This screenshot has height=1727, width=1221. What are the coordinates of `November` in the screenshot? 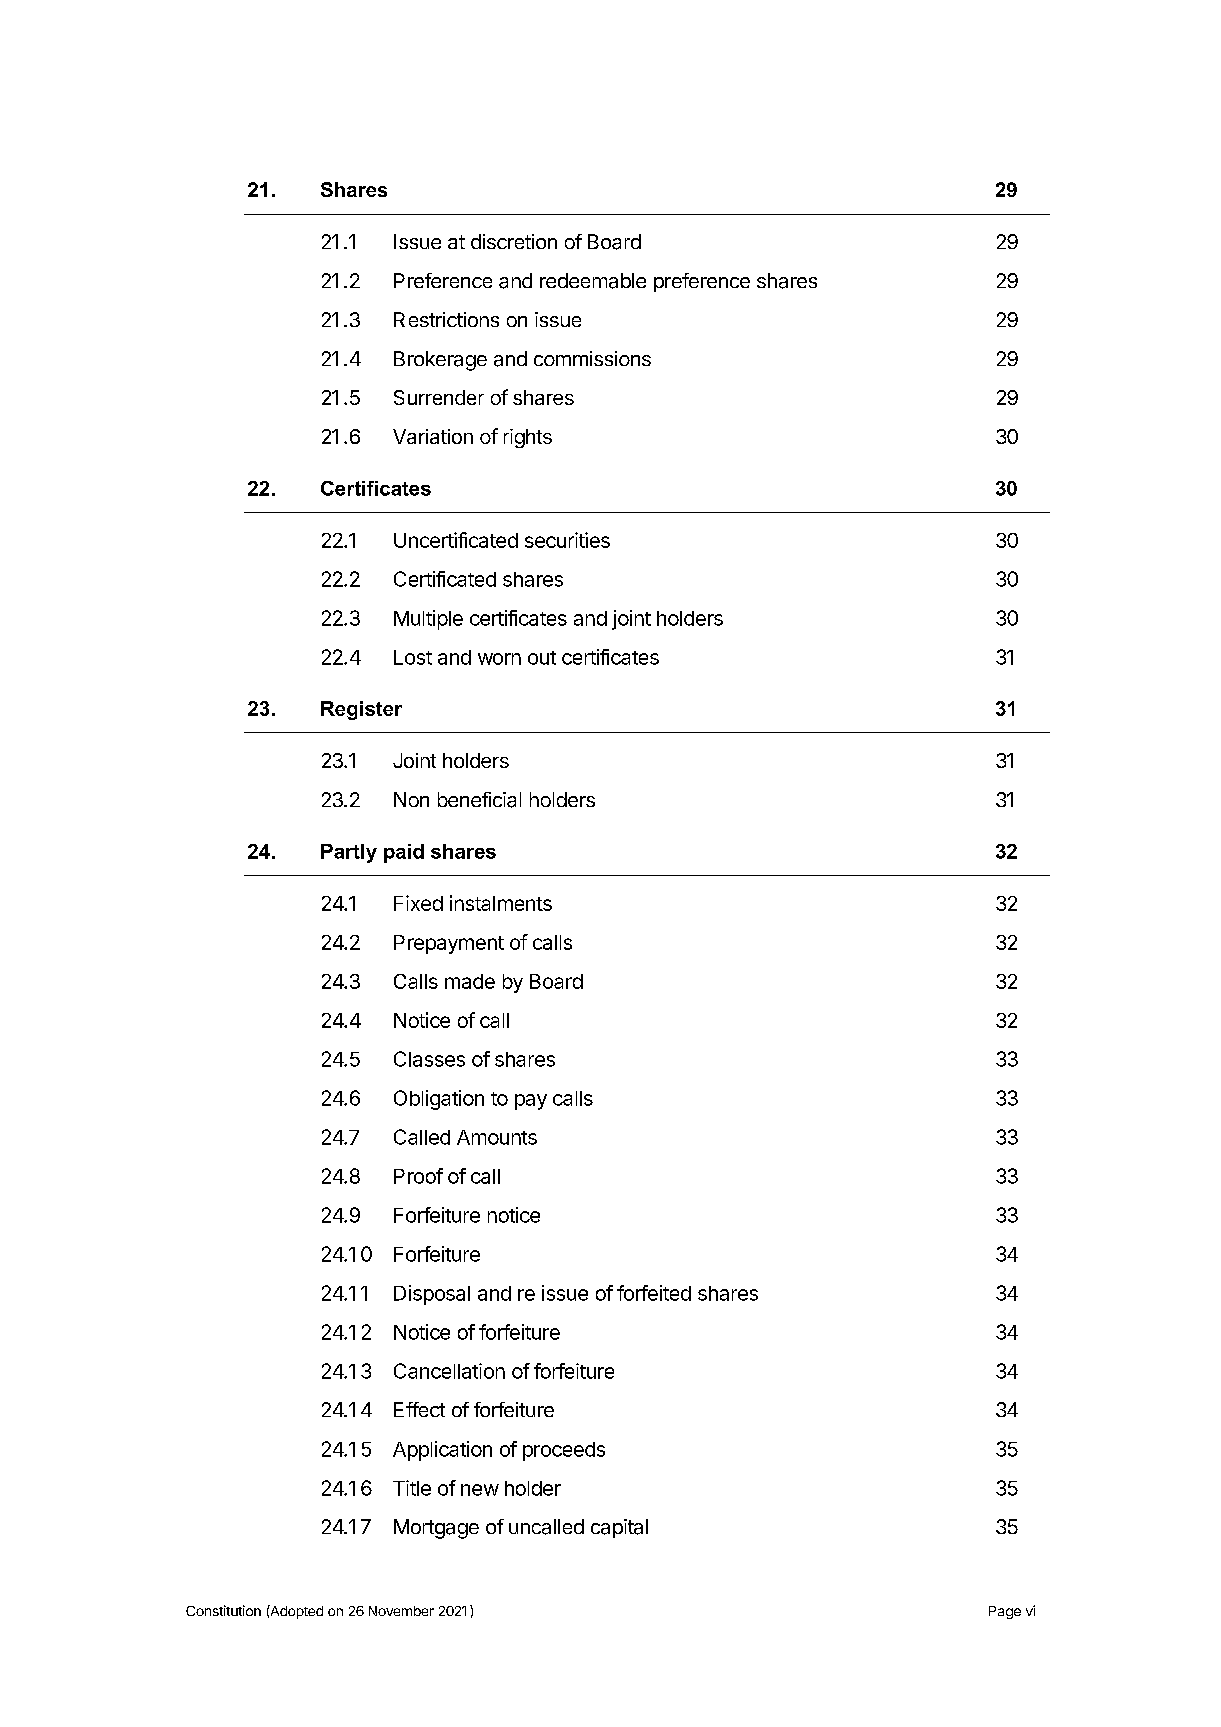 It's located at (401, 1611).
